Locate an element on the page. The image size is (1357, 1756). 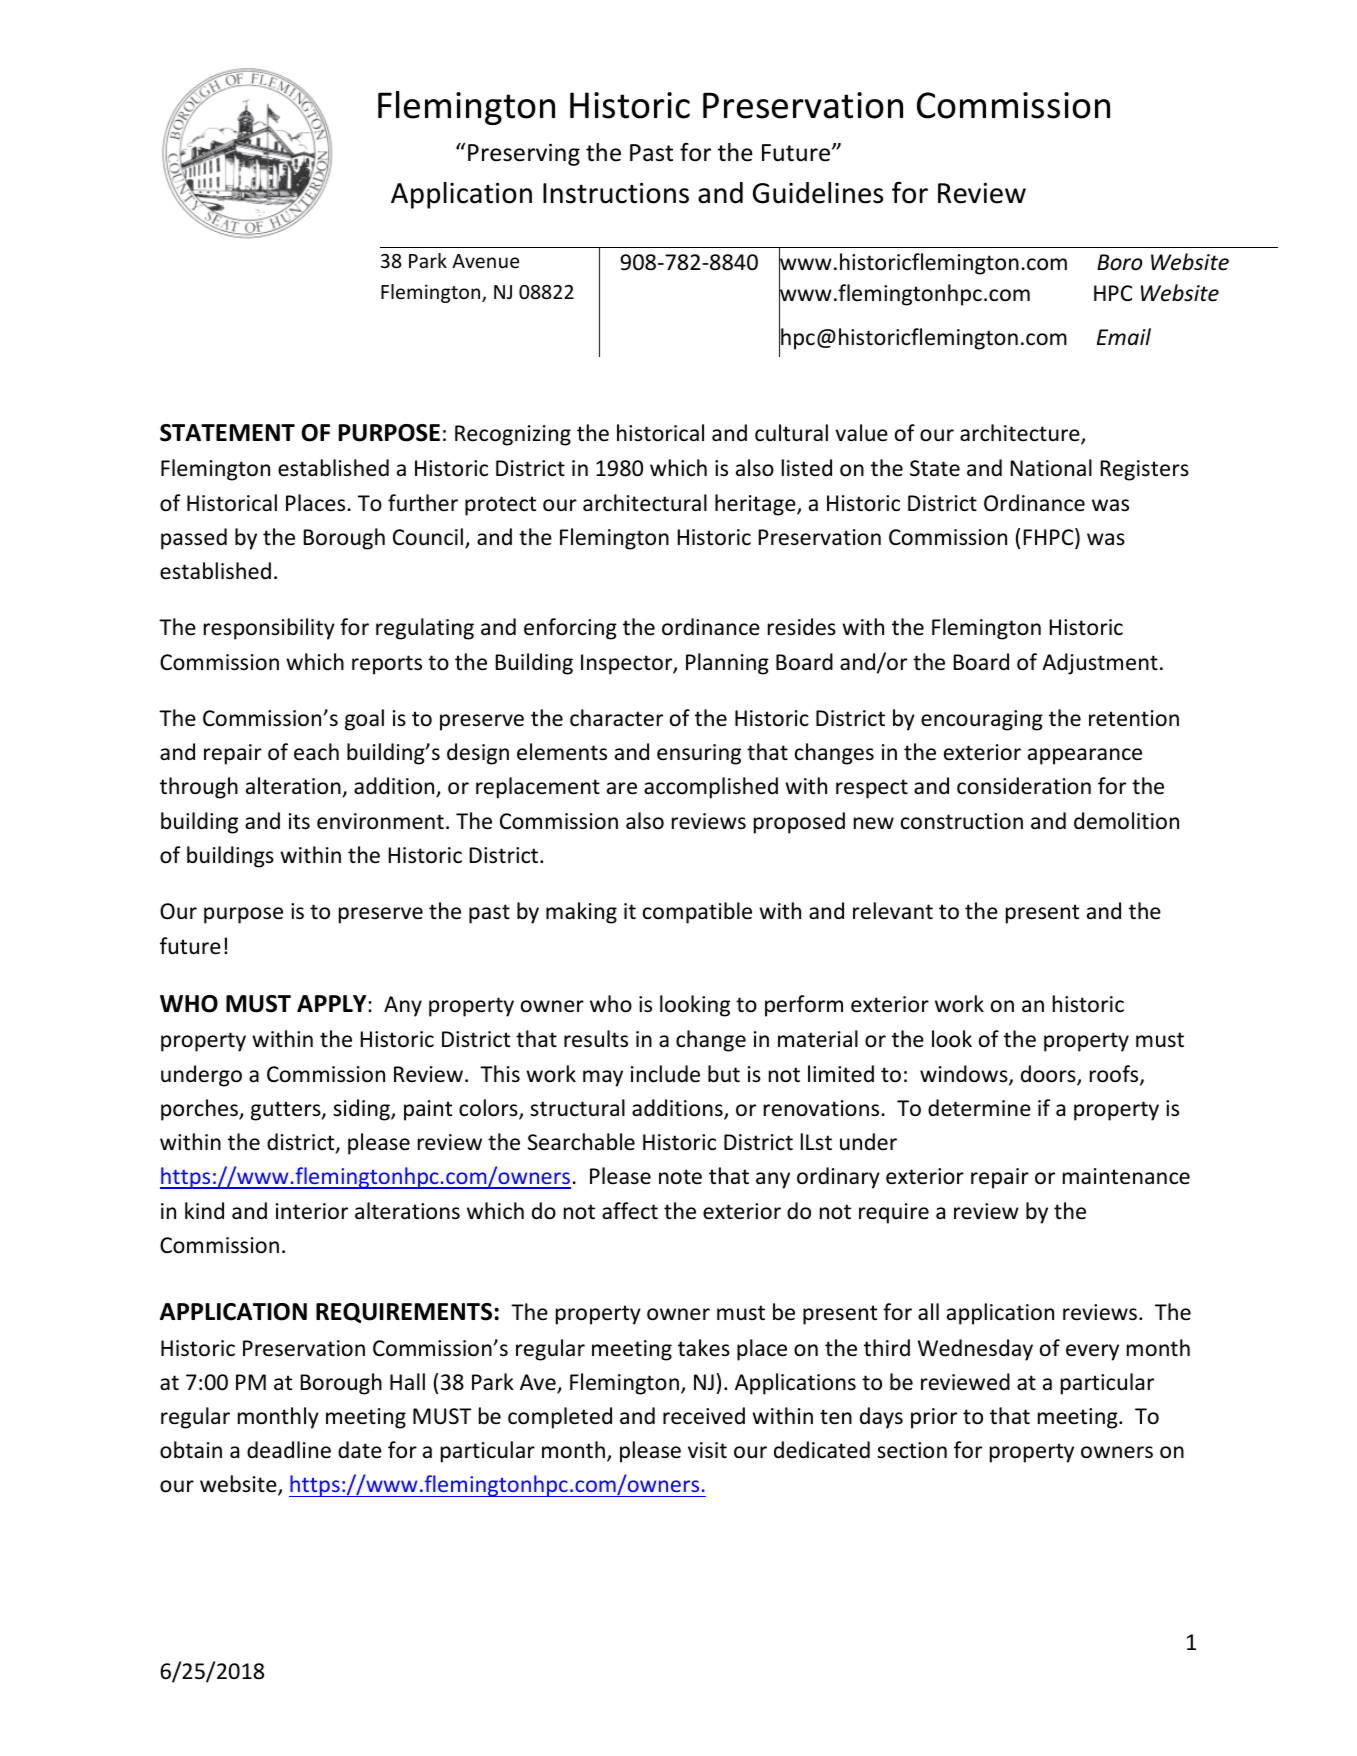
architectural is located at coordinates (645, 503).
